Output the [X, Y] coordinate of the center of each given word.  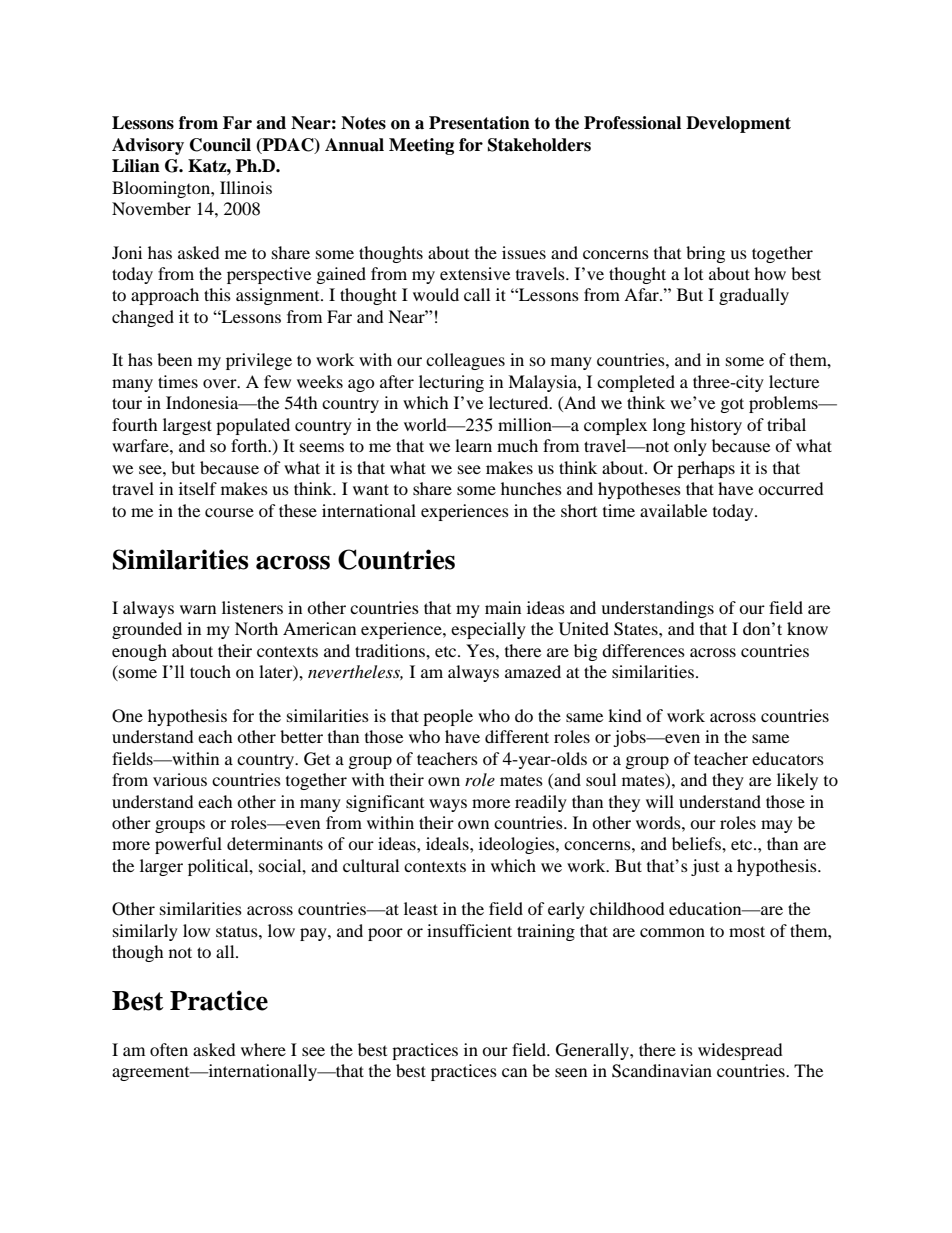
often [169, 1049]
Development [738, 124]
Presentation [479, 123]
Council [220, 145]
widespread [740, 1051]
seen [571, 1072]
